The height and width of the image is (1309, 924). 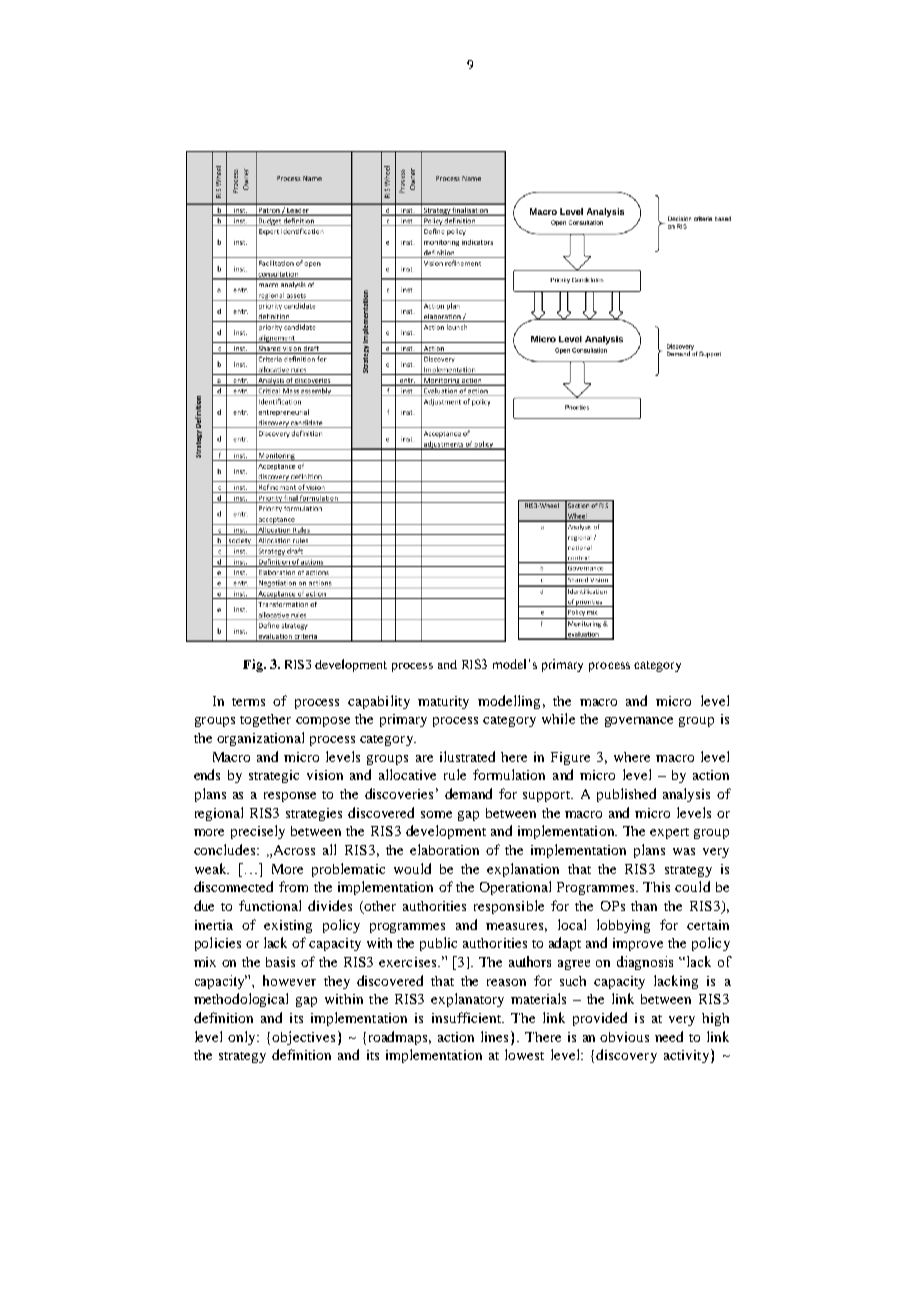 I want to click on governance, so click(x=639, y=722).
